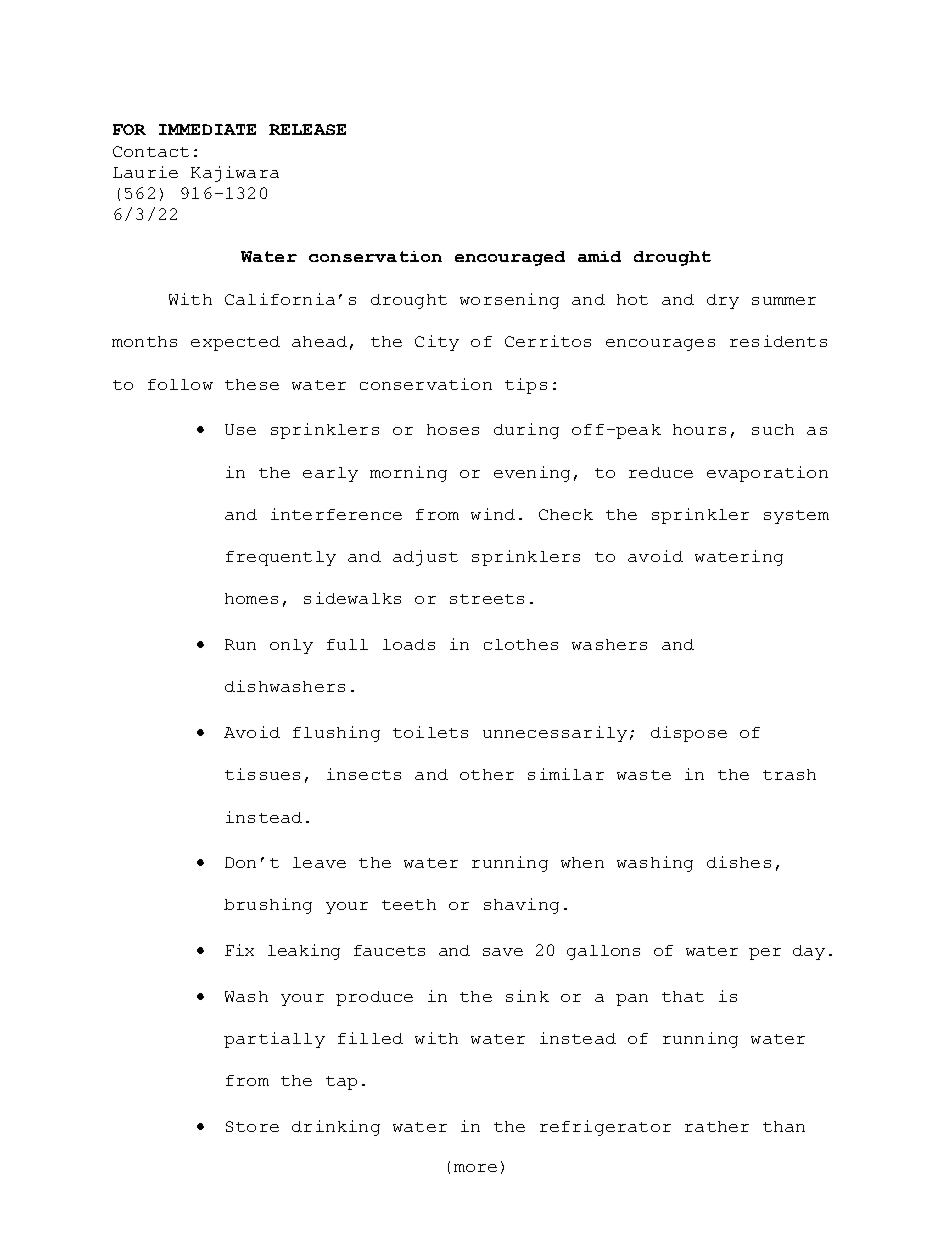 This image has height=1233, width=952. I want to click on dry, so click(723, 301).
